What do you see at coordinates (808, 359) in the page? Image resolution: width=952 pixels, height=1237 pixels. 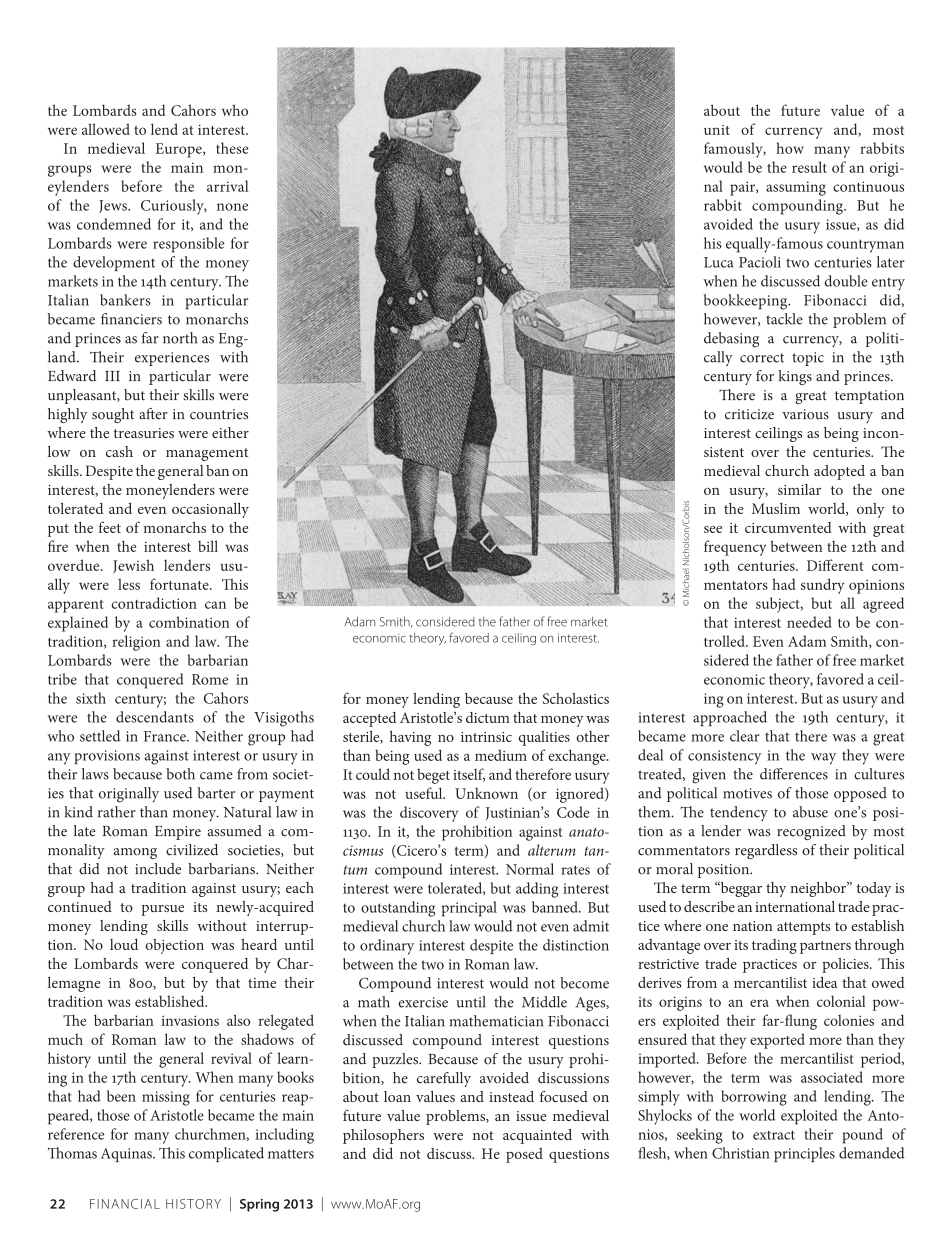 I see `topic` at bounding box center [808, 359].
